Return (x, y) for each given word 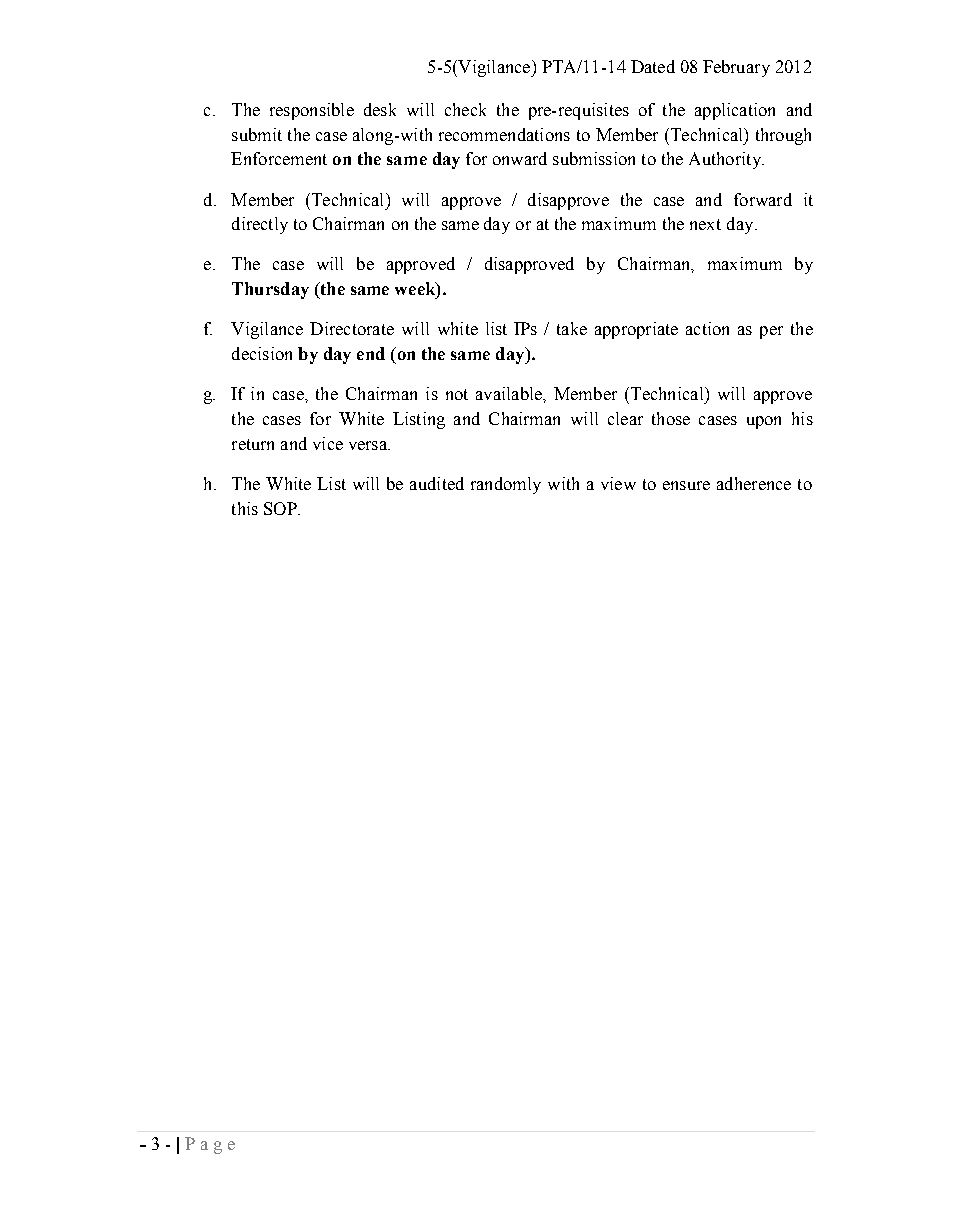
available (510, 393)
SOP (281, 508)
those (671, 418)
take (572, 328)
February (736, 68)
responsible (312, 111)
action (707, 328)
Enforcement (279, 158)
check (465, 109)
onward (520, 158)
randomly (506, 485)
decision (262, 353)
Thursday (270, 290)
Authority (726, 160)
